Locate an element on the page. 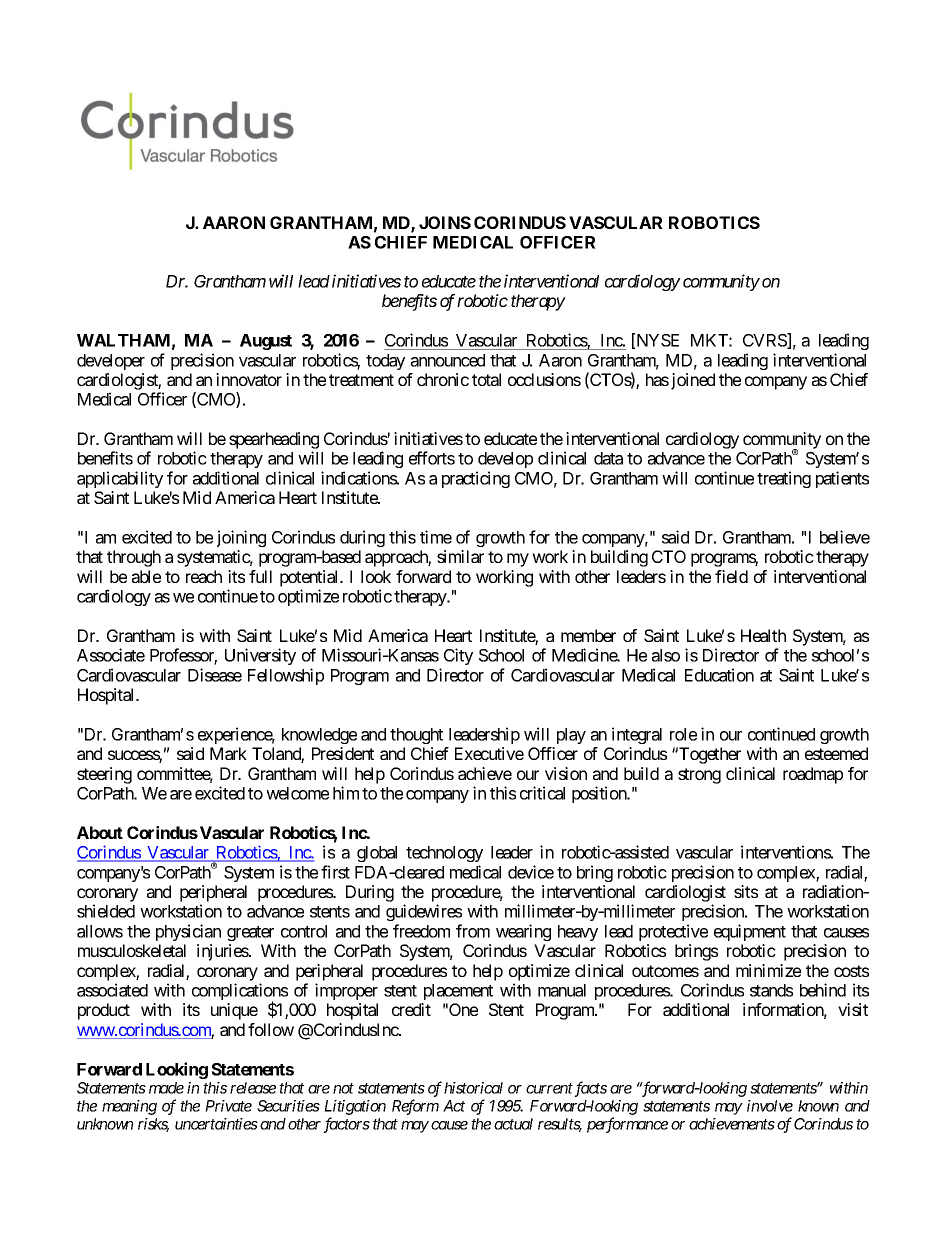 The width and height of the image is (952, 1233). treating is located at coordinates (784, 479).
